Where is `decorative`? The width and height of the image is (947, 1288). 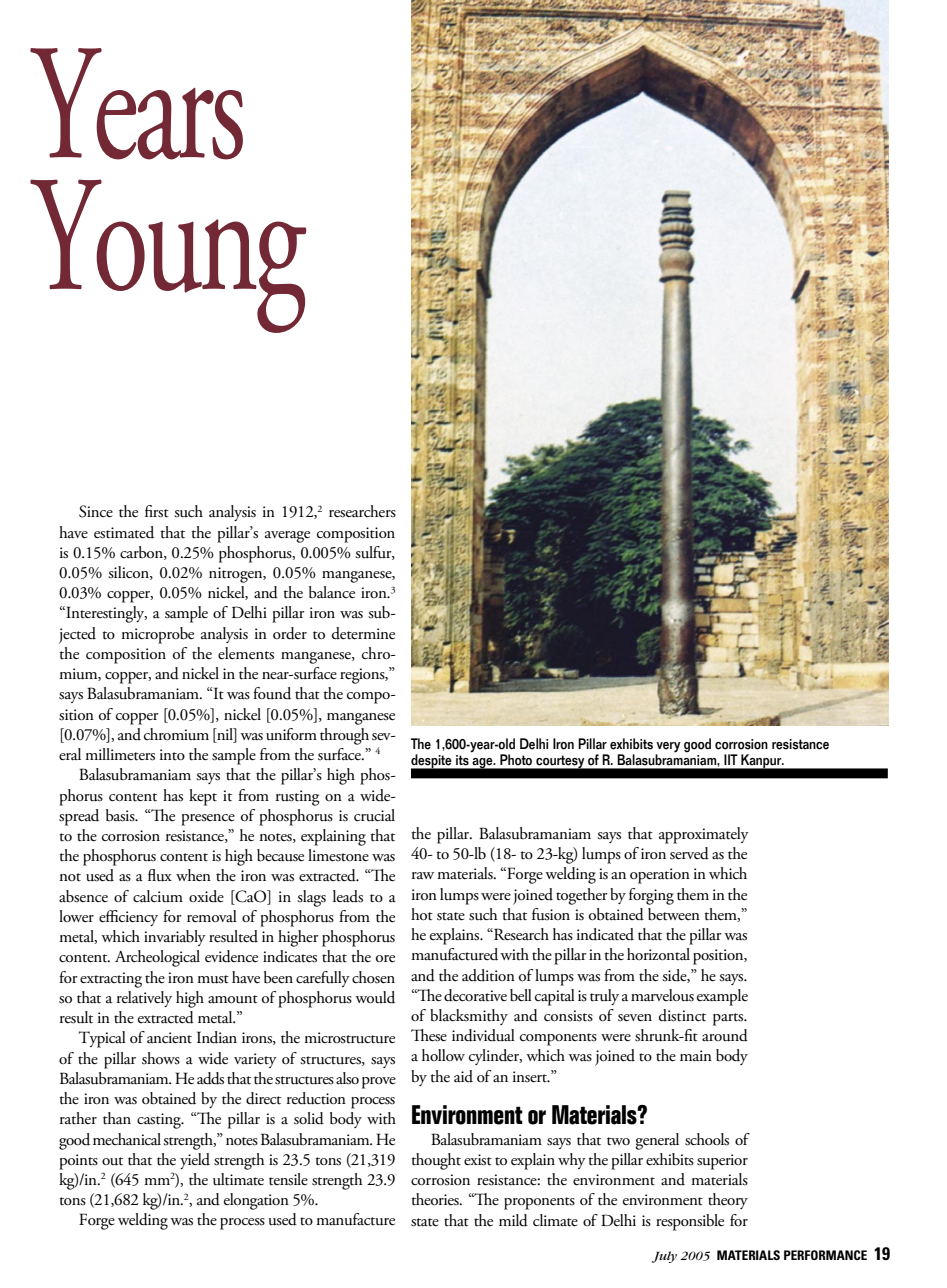
decorative is located at coordinates (475, 995).
